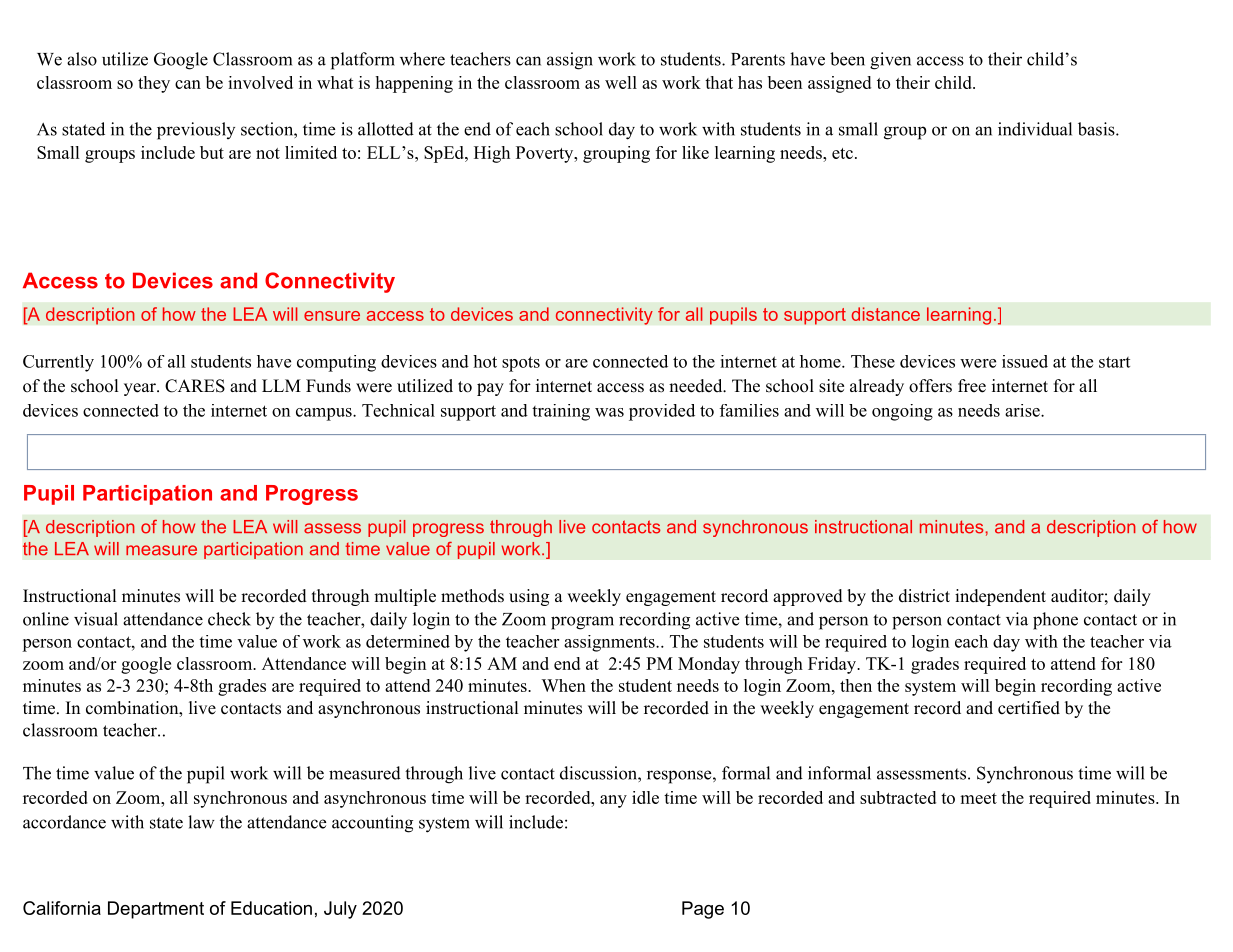  I want to click on spots, so click(521, 364).
